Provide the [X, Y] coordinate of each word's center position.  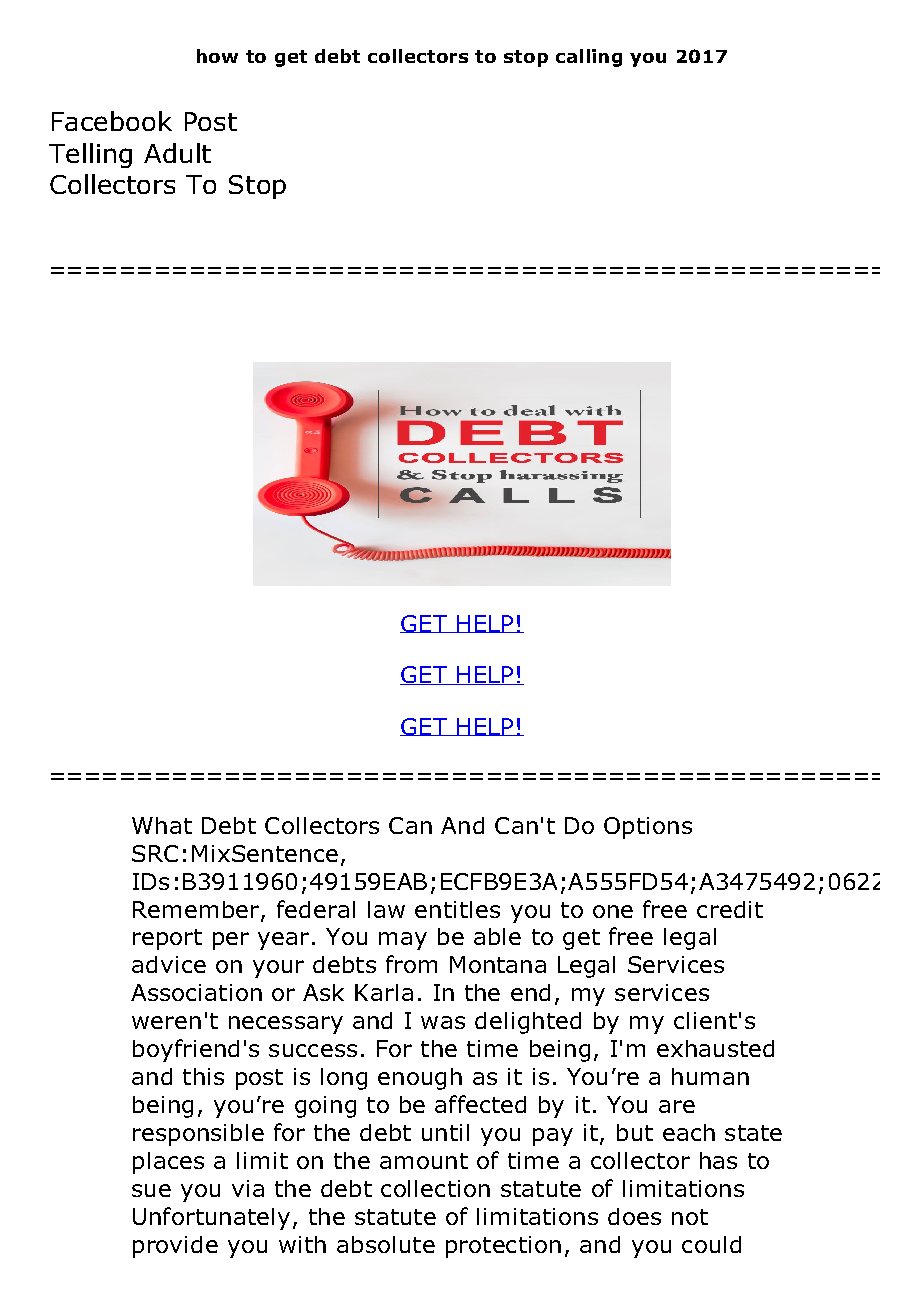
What [162, 825]
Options [648, 828]
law [386, 909]
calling [589, 58]
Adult [177, 153]
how [217, 56]
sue [151, 1190]
